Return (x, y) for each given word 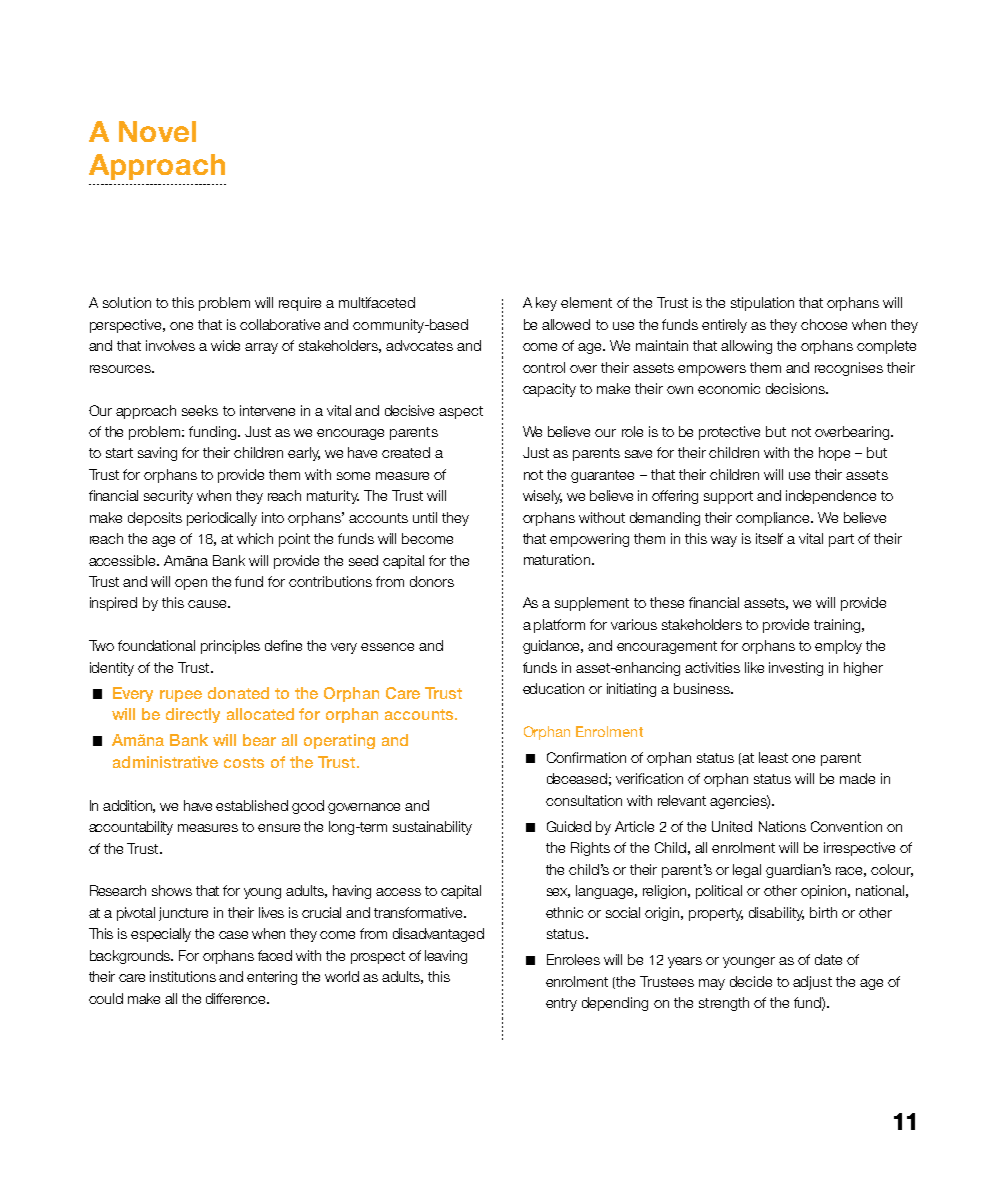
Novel (157, 131)
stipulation (762, 304)
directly (193, 715)
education (553, 688)
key (546, 304)
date (828, 959)
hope (834, 454)
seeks (200, 410)
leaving (446, 957)
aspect (461, 412)
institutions (183, 976)
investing (796, 669)
